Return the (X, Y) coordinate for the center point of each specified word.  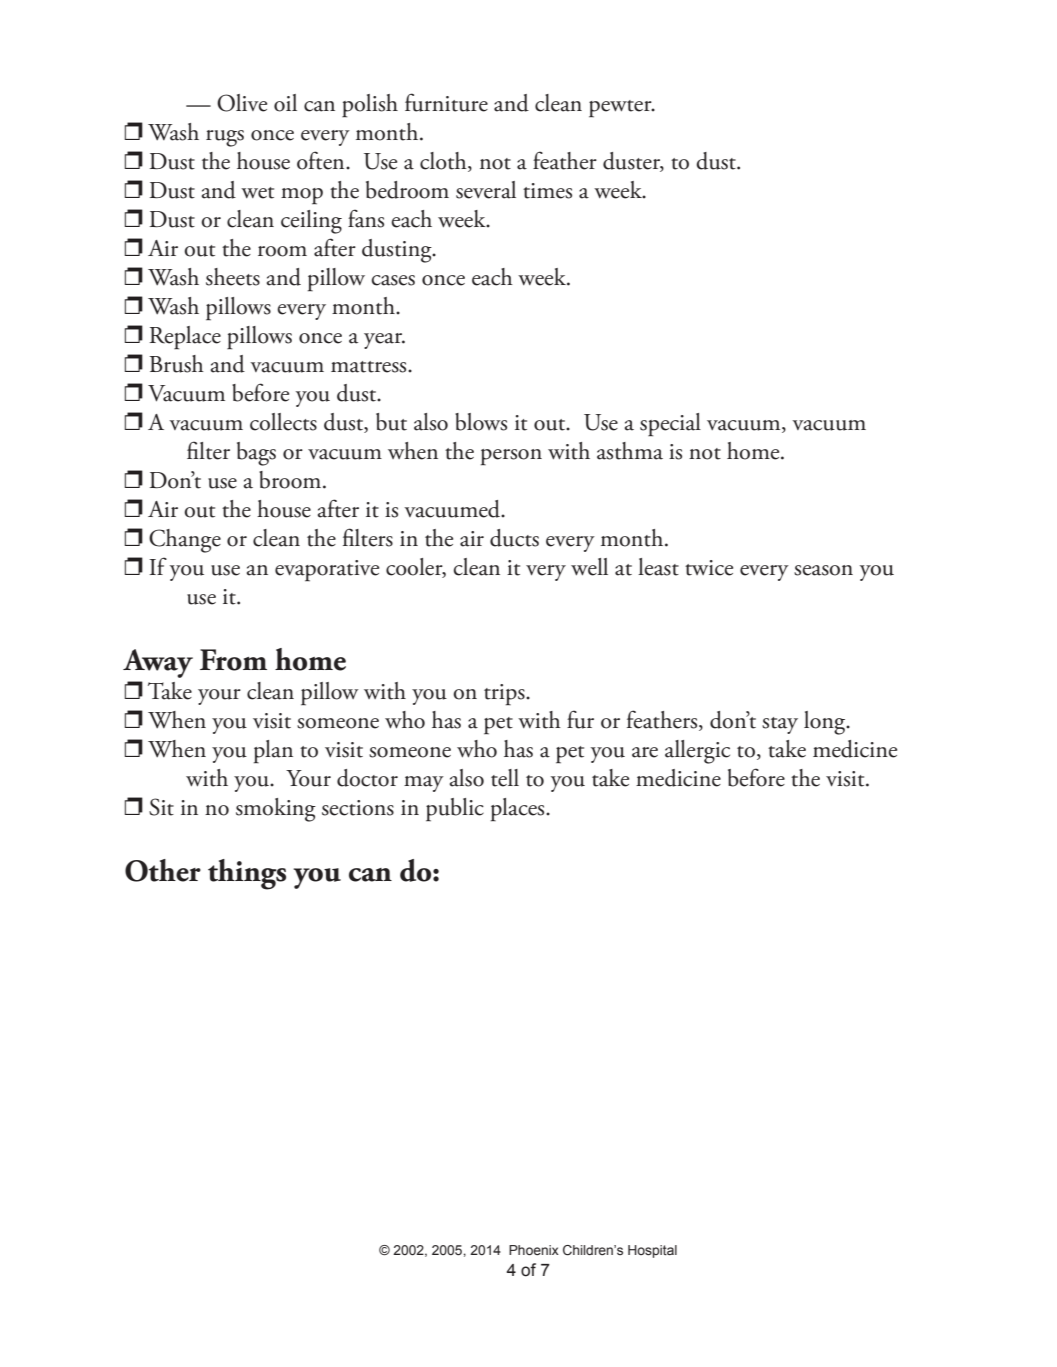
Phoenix (534, 1250)
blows (481, 422)
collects (283, 422)
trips (505, 695)
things (247, 874)
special (670, 425)
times (547, 191)
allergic (697, 752)
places (519, 810)
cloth (444, 162)
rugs (225, 138)
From (233, 660)
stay (780, 725)
